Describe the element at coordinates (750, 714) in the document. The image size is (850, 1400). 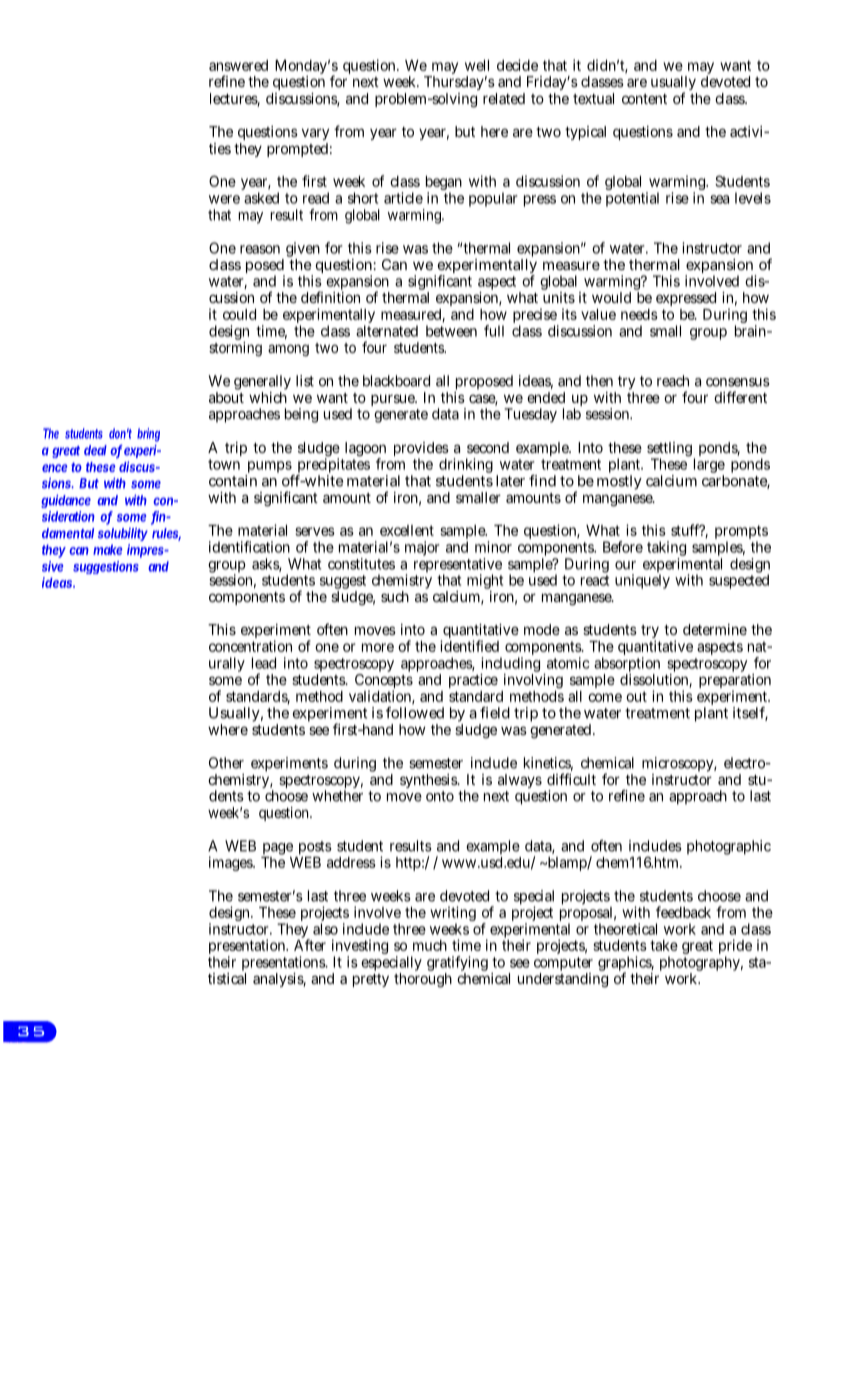
I see `itself` at that location.
